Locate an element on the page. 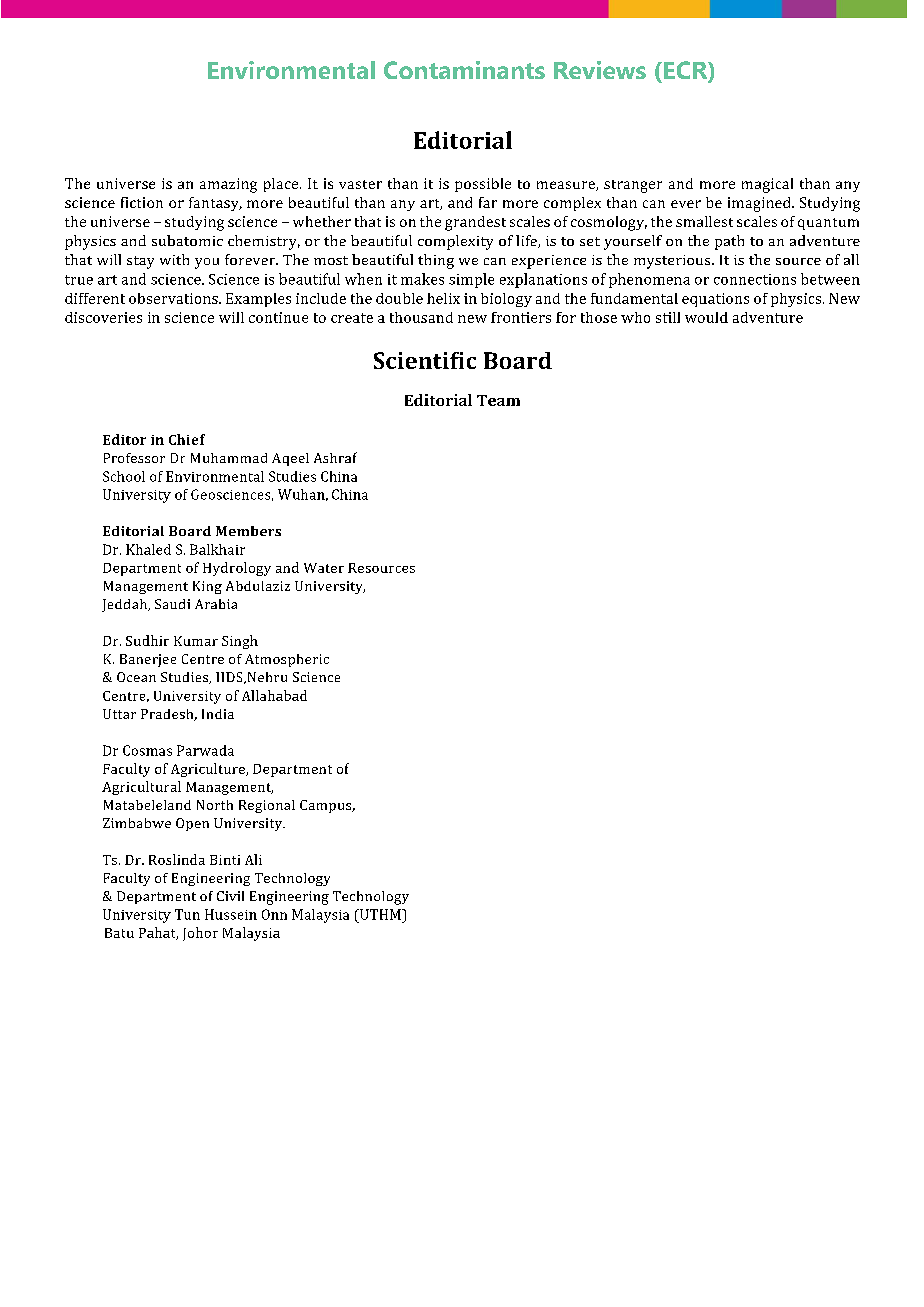 This page has height=1307, width=924. School is located at coordinates (124, 476).
